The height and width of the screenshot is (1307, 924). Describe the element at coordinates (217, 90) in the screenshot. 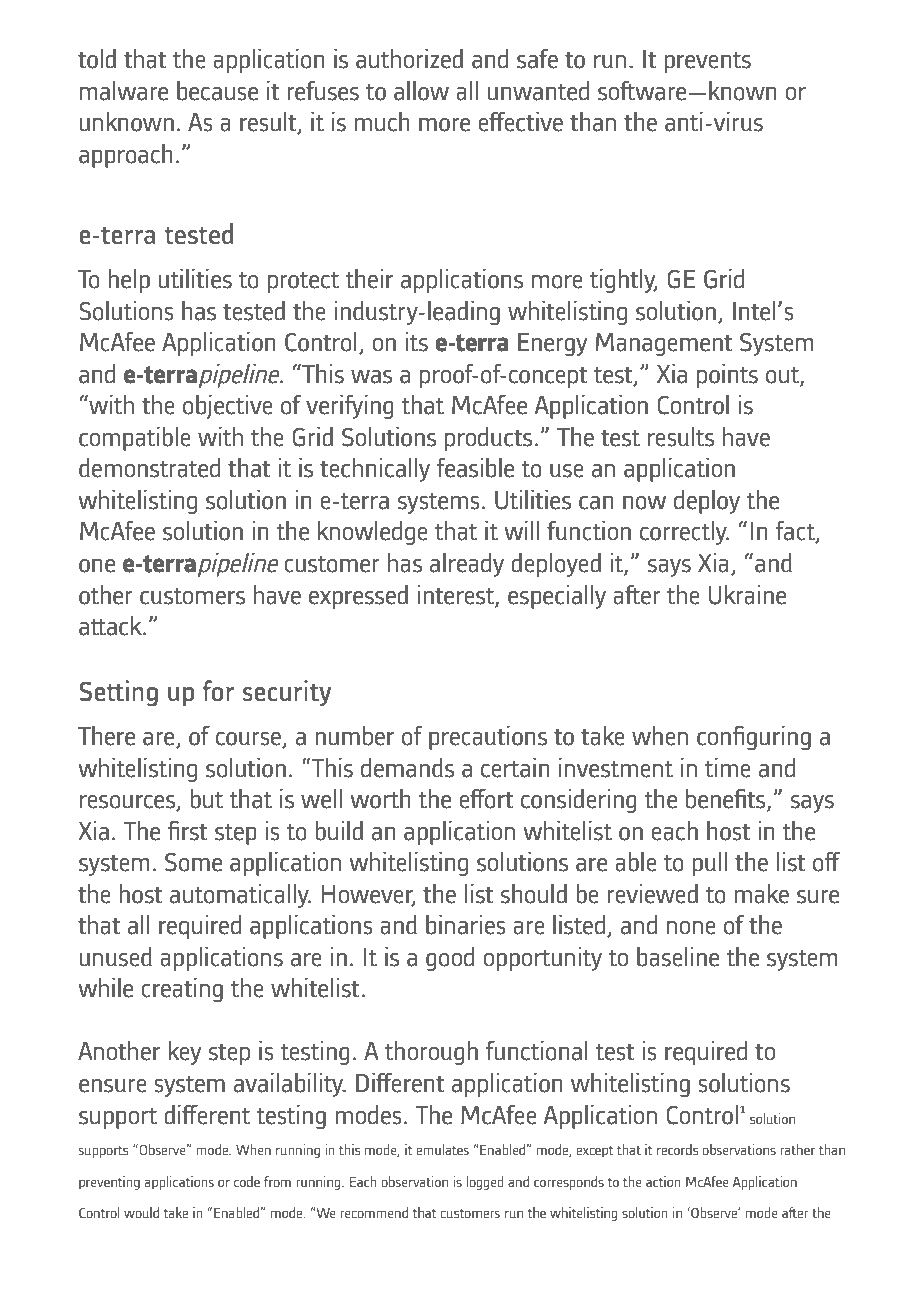

I see `because` at that location.
